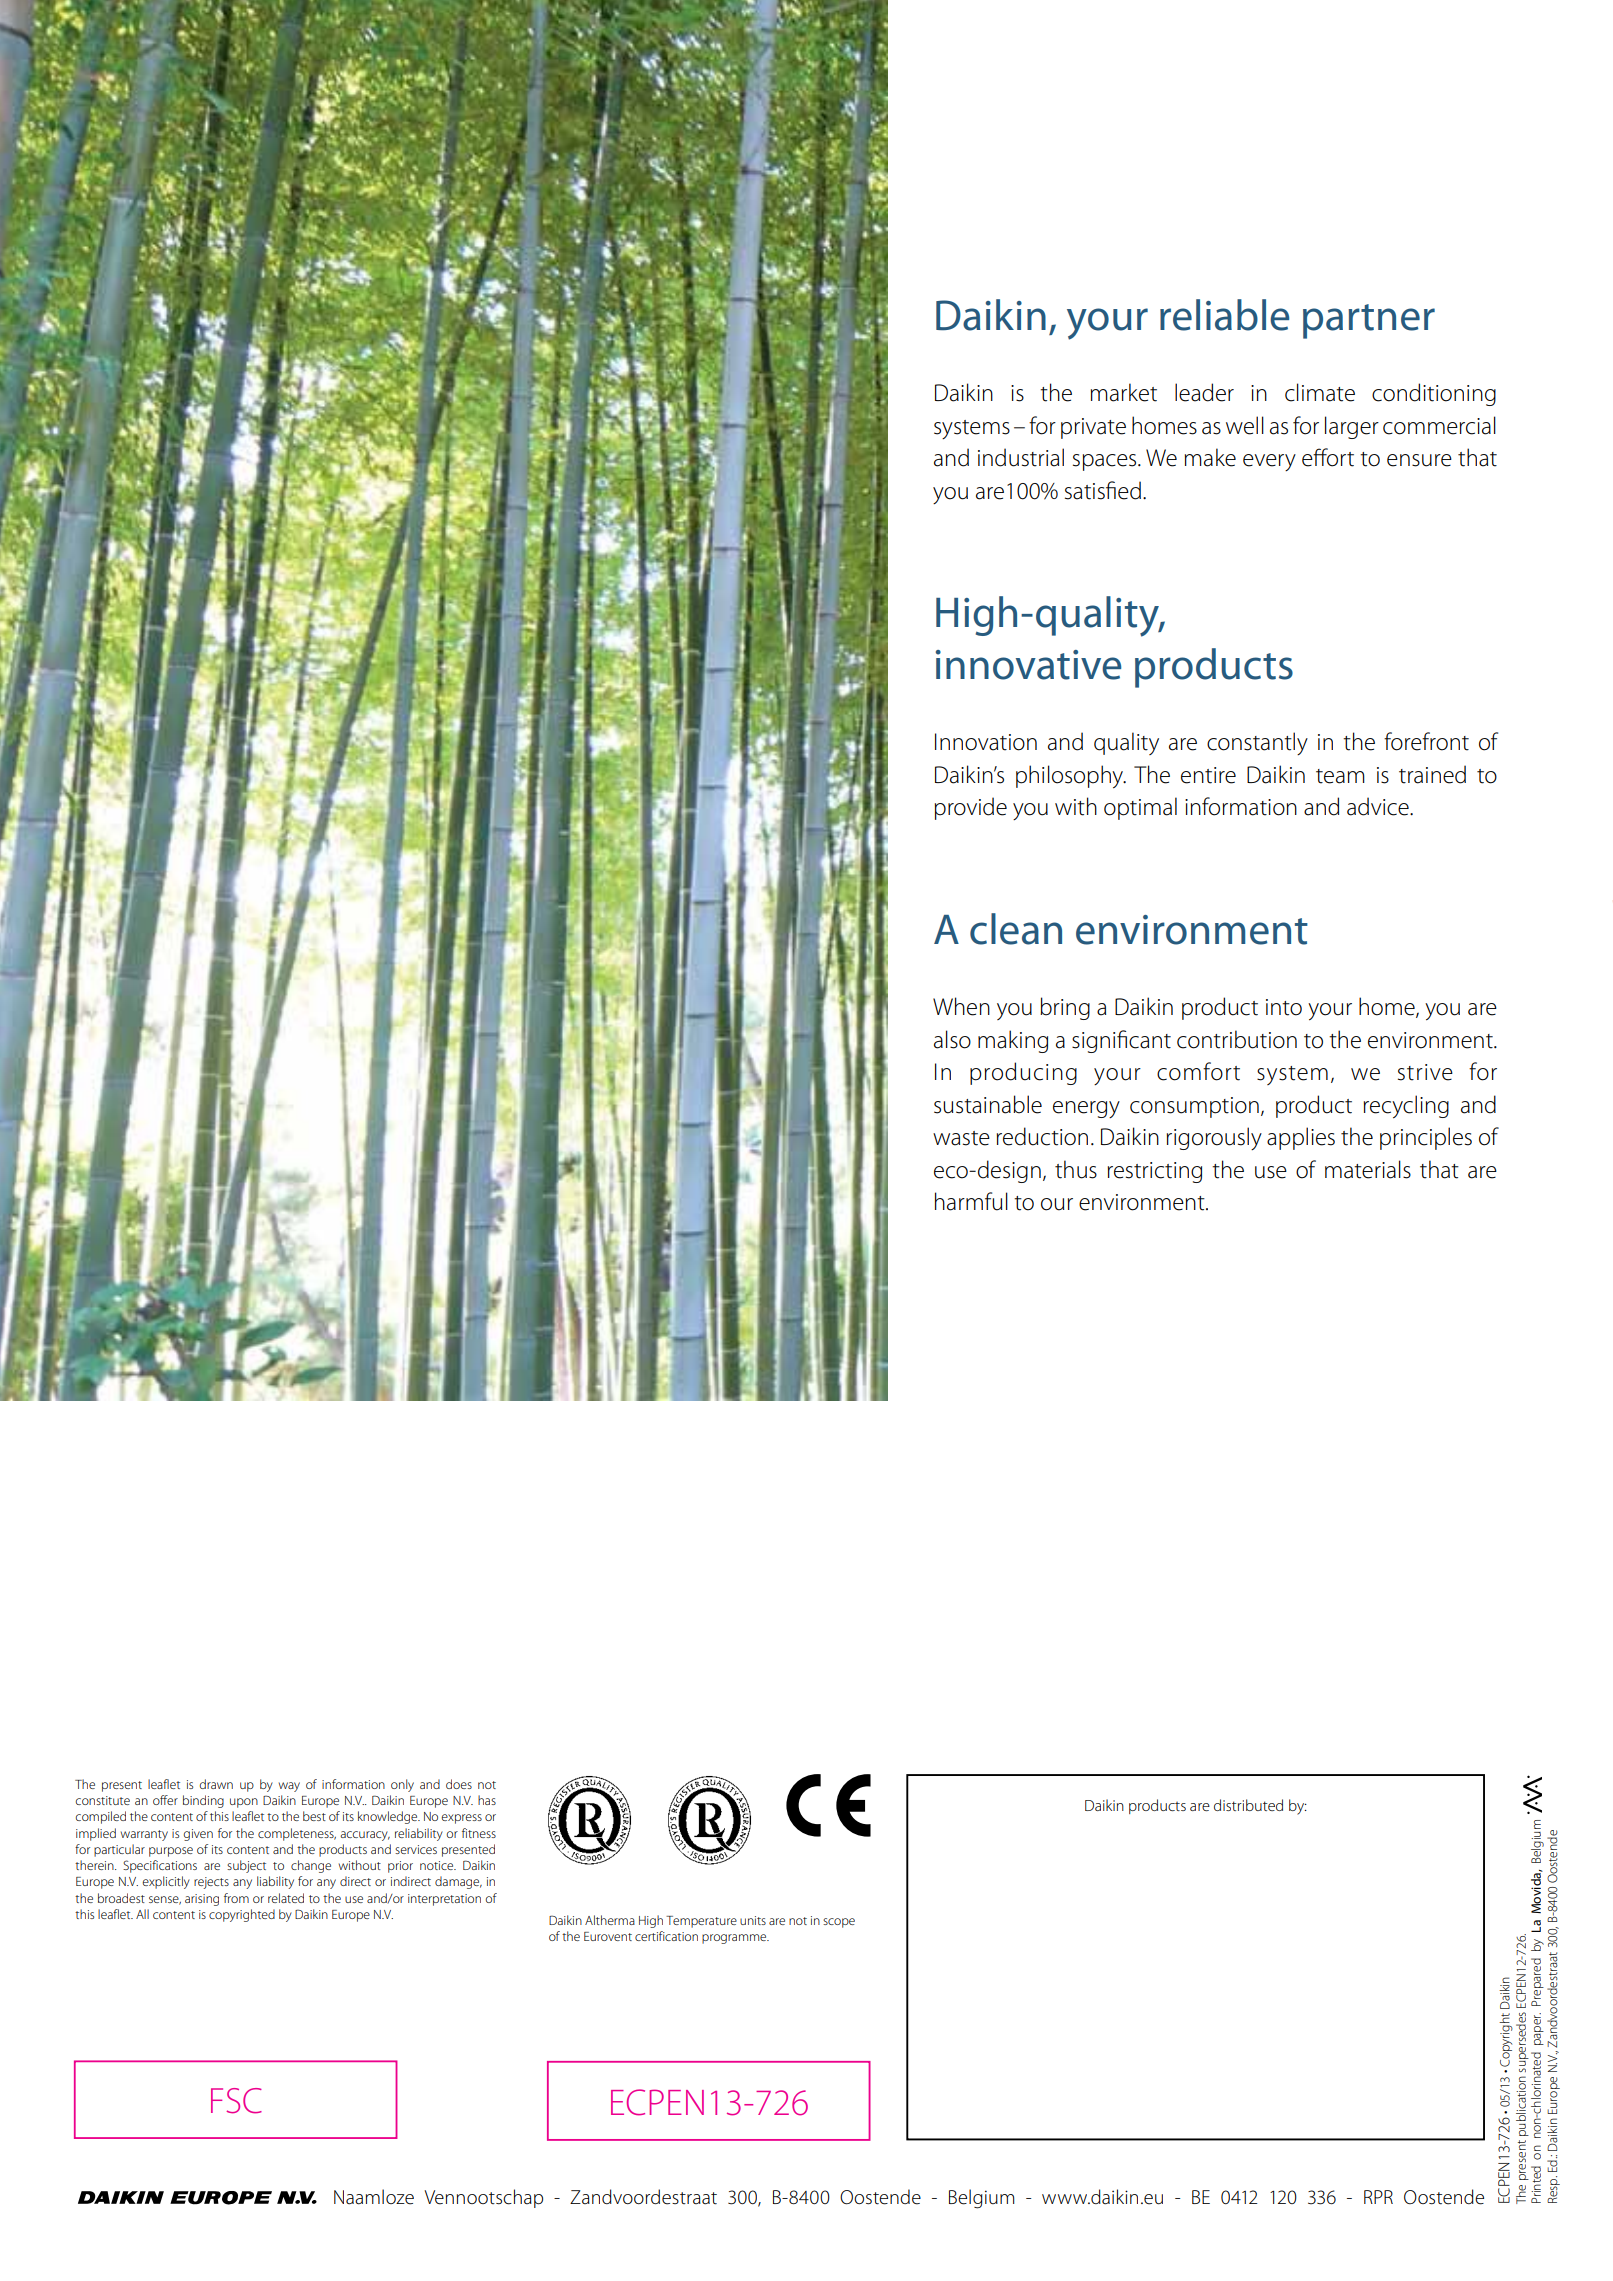 Image resolution: width=1613 pixels, height=2281 pixels. Describe the element at coordinates (1021, 457) in the document. I see `industrial` at that location.
